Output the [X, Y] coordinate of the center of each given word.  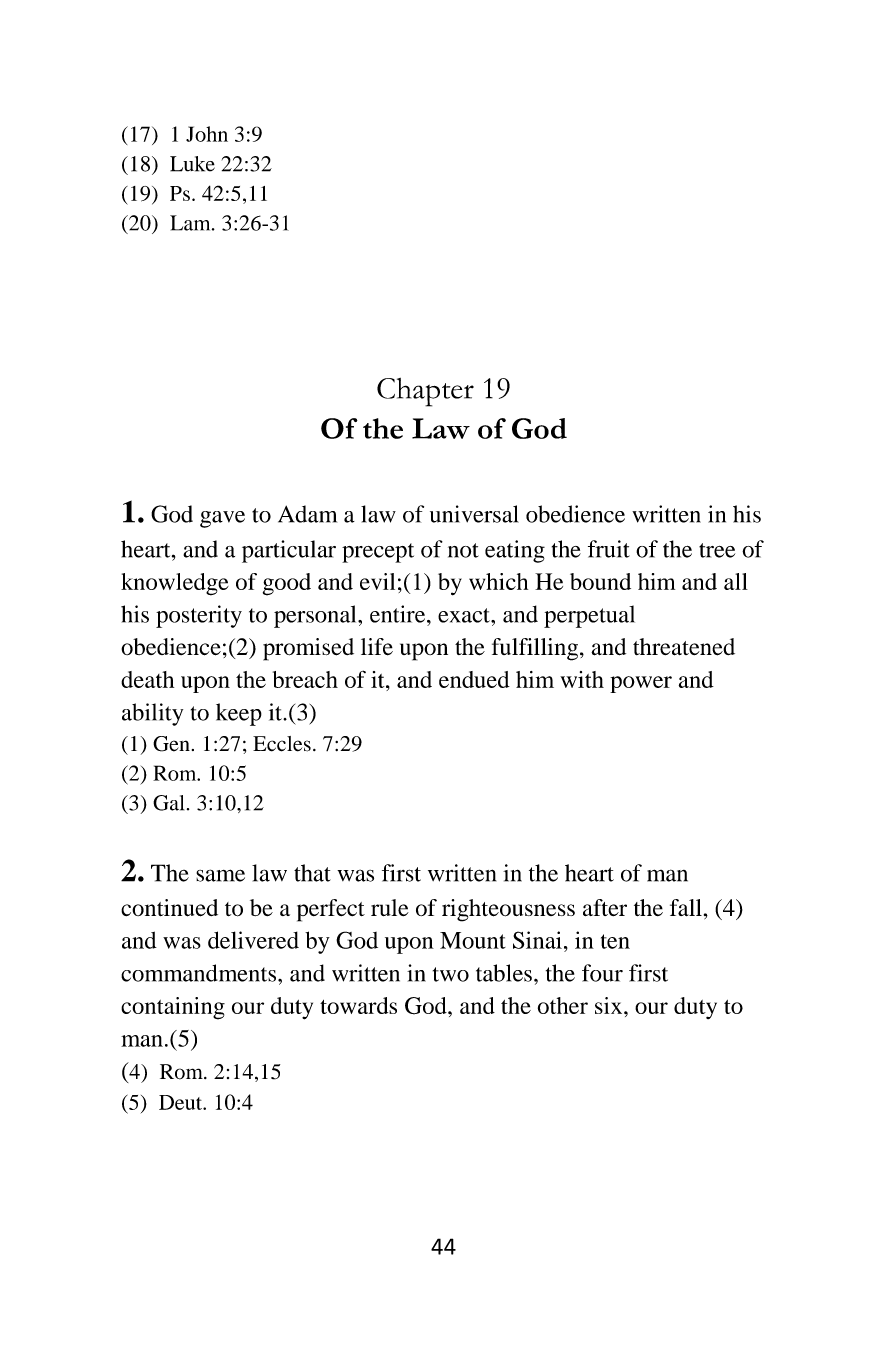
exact [465, 615]
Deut [181, 1102]
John [207, 134]
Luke [192, 164]
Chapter [425, 392]
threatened [684, 647]
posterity [199, 616]
